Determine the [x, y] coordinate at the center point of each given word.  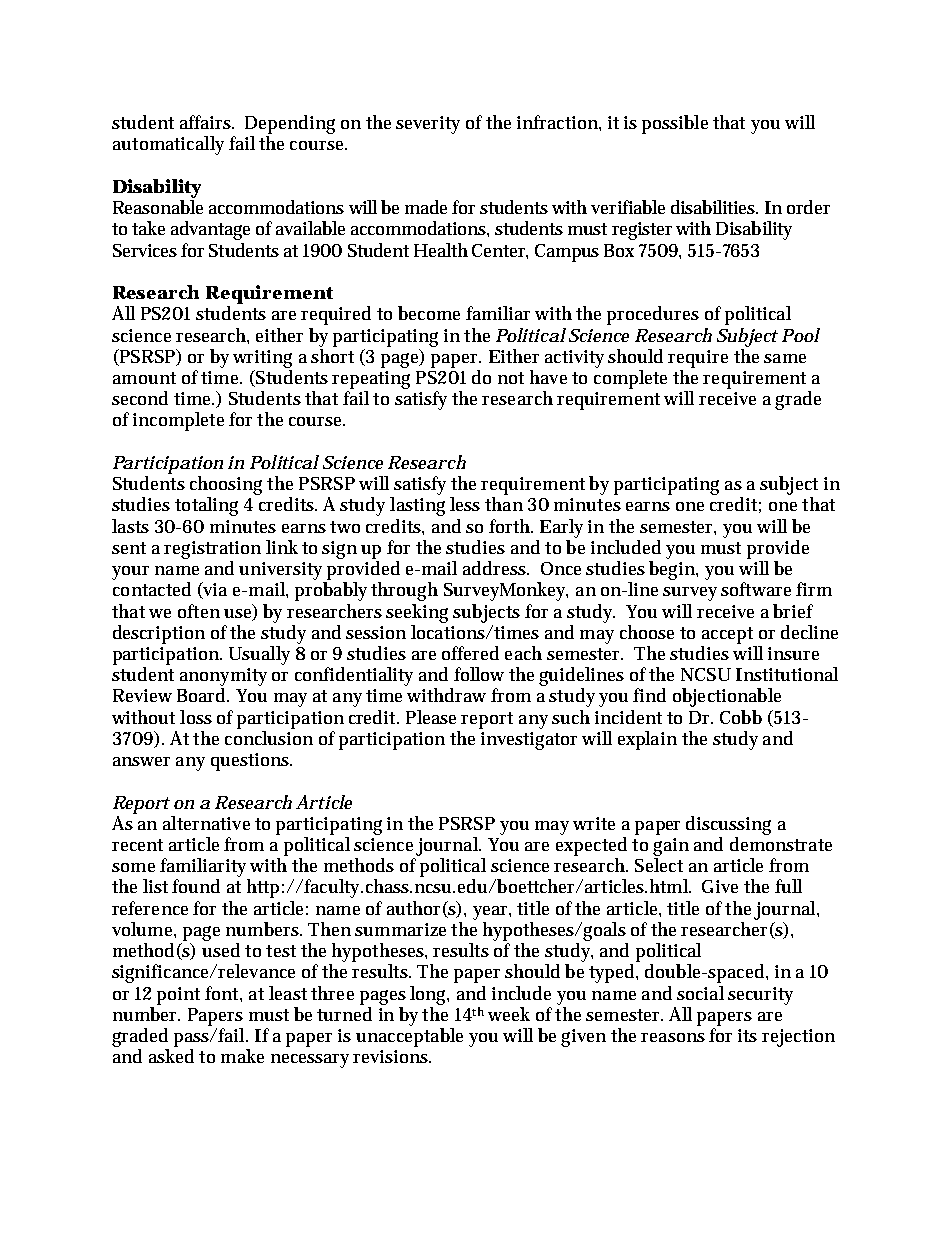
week [509, 1014]
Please [434, 717]
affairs [207, 122]
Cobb [741, 717]
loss [196, 717]
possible [675, 124]
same [785, 358]
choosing [226, 485]
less [465, 504]
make [242, 1056]
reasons [673, 1037]
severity [428, 125]
